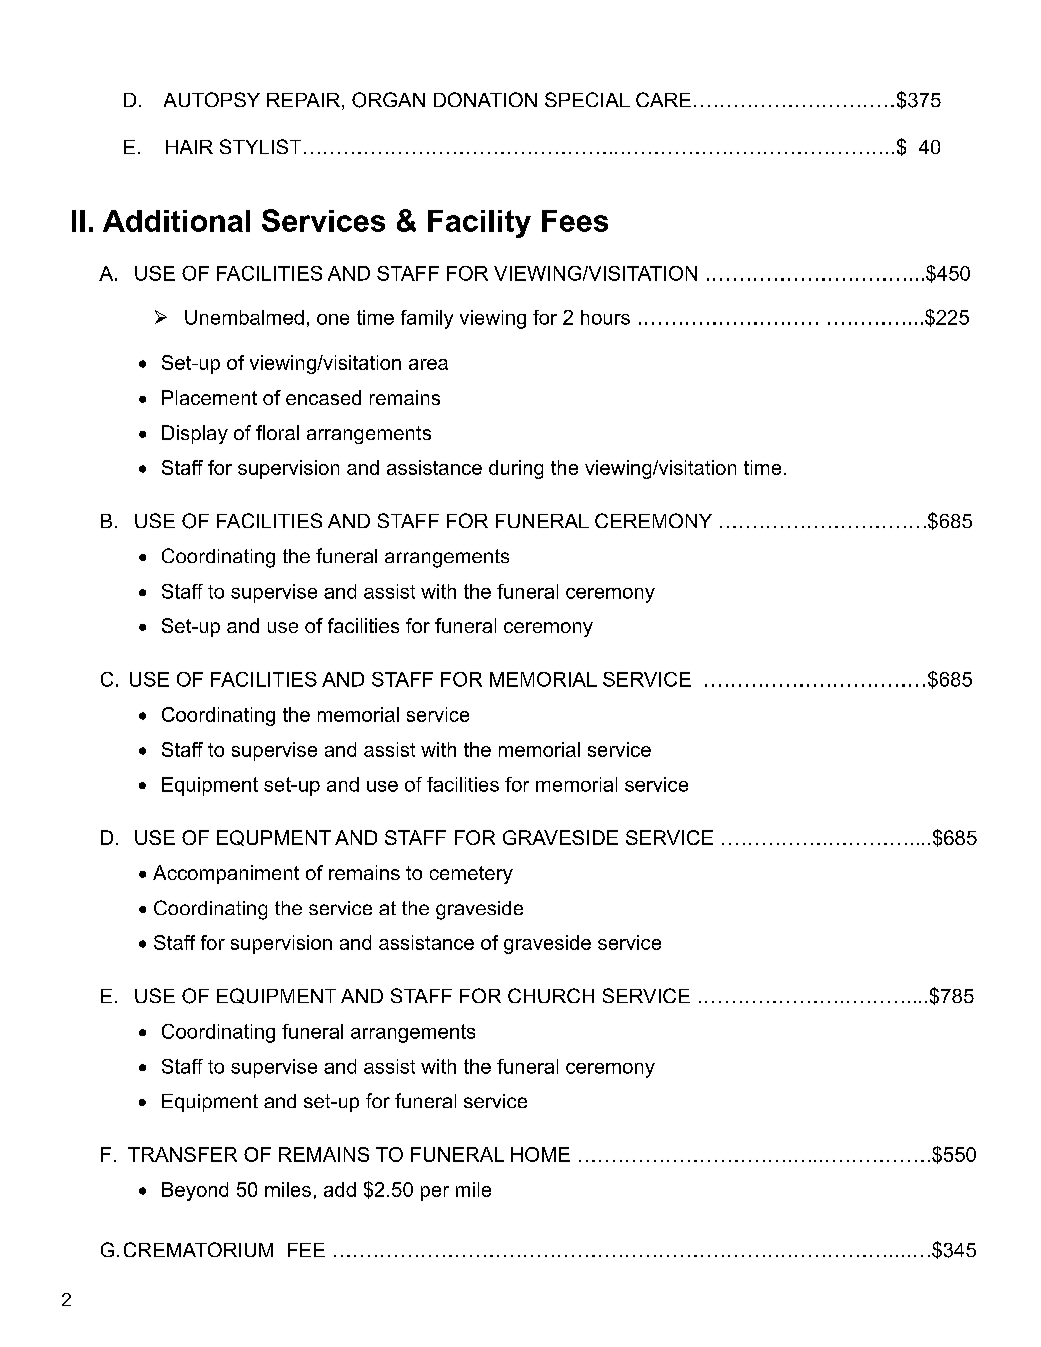  What do you see at coordinates (388, 100) in the screenshot?
I see `ORGAN` at bounding box center [388, 100].
